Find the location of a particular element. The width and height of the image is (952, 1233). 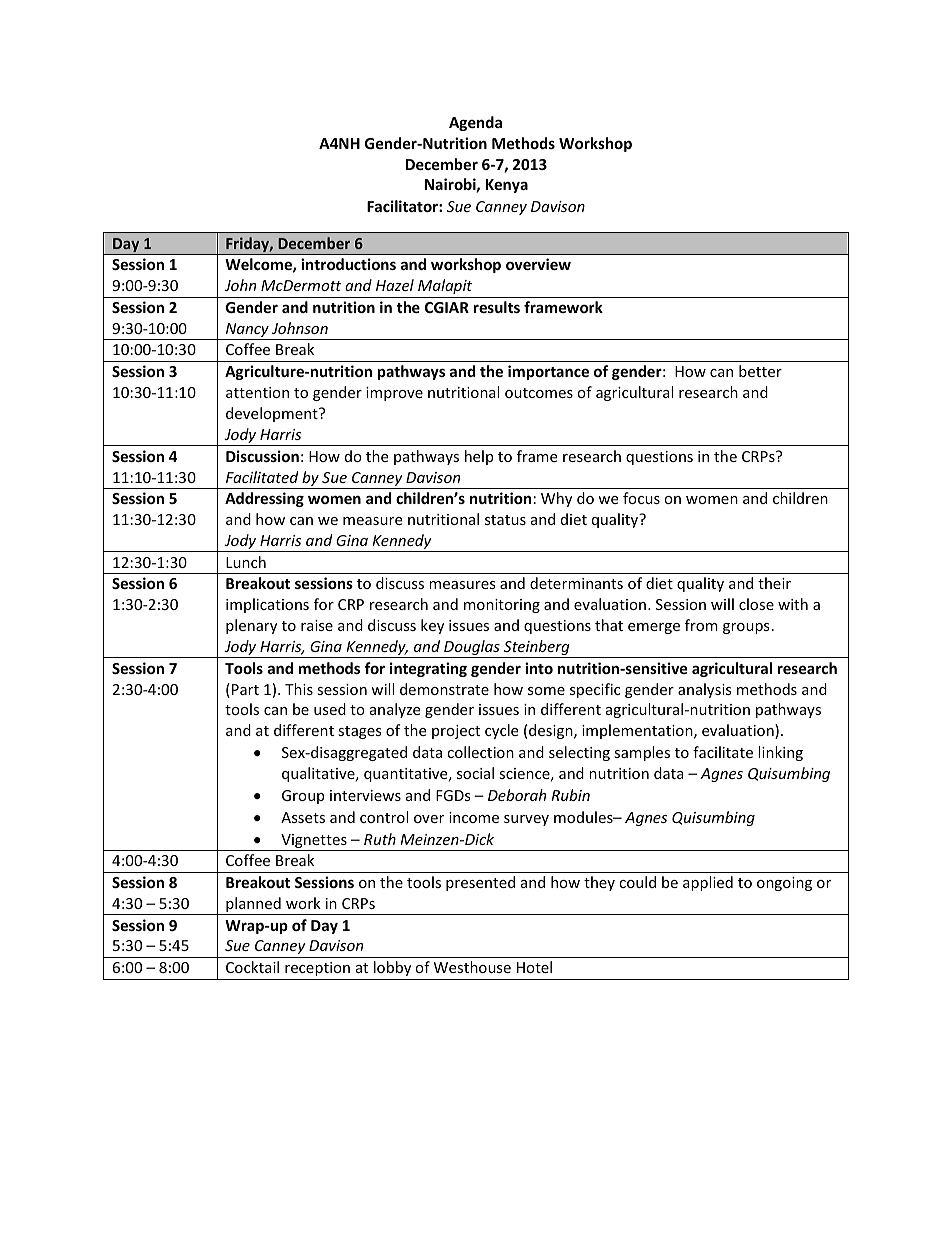

applied is located at coordinates (708, 883).
